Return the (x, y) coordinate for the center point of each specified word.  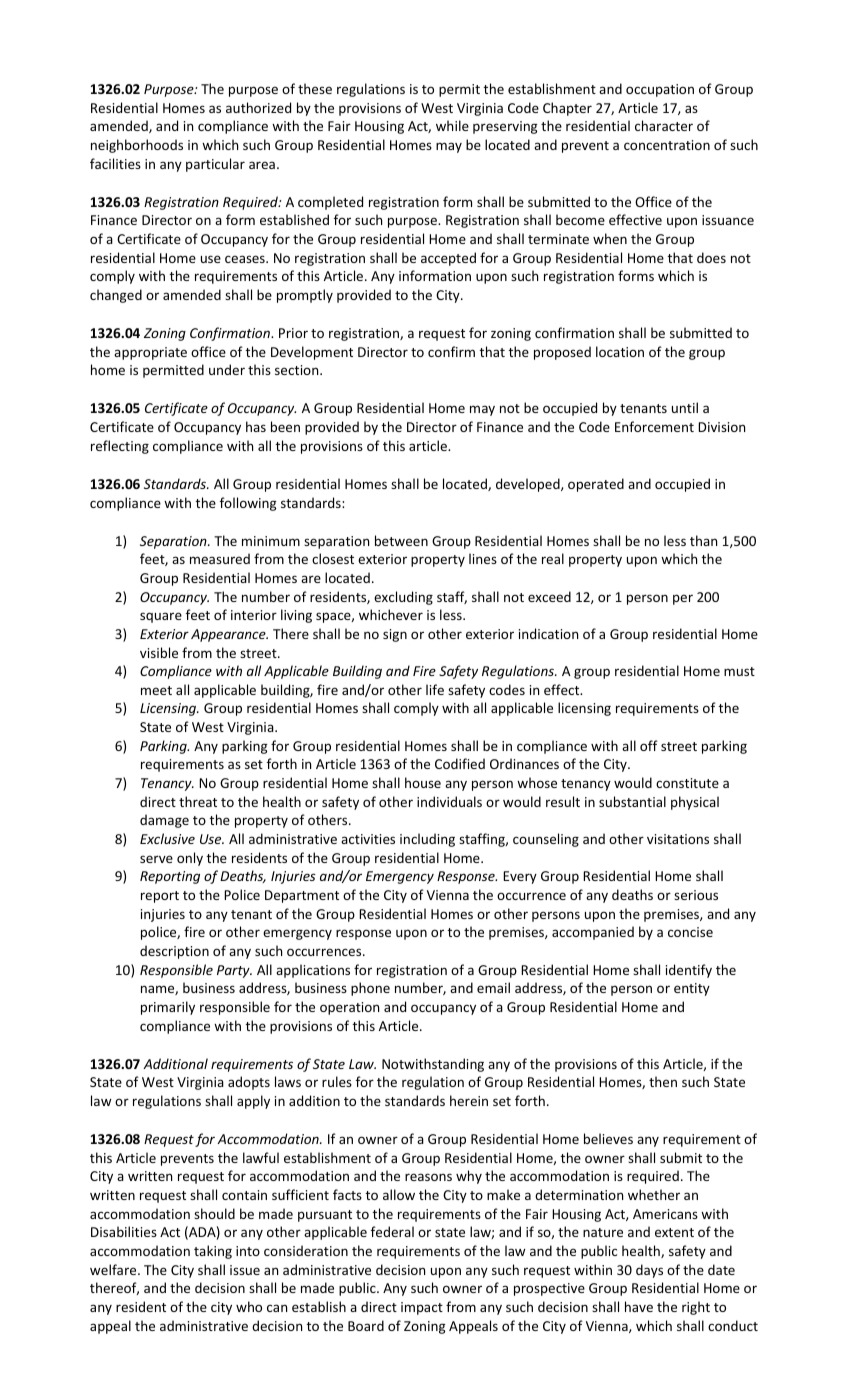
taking (213, 1252)
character (664, 125)
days (649, 1271)
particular (215, 165)
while (452, 125)
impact (422, 1308)
